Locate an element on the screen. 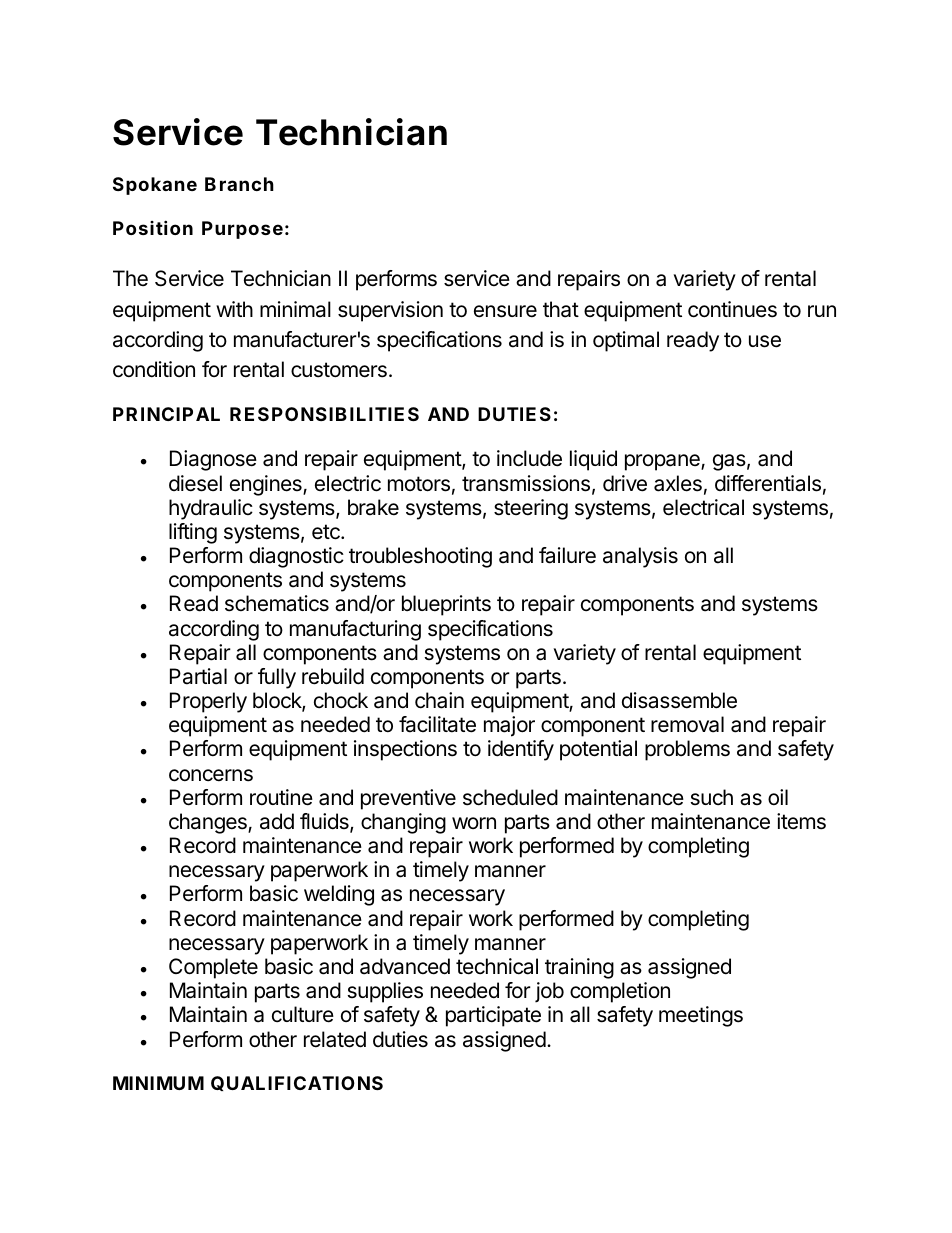 Image resolution: width=952 pixels, height=1233 pixels. schematics is located at coordinates (277, 603).
